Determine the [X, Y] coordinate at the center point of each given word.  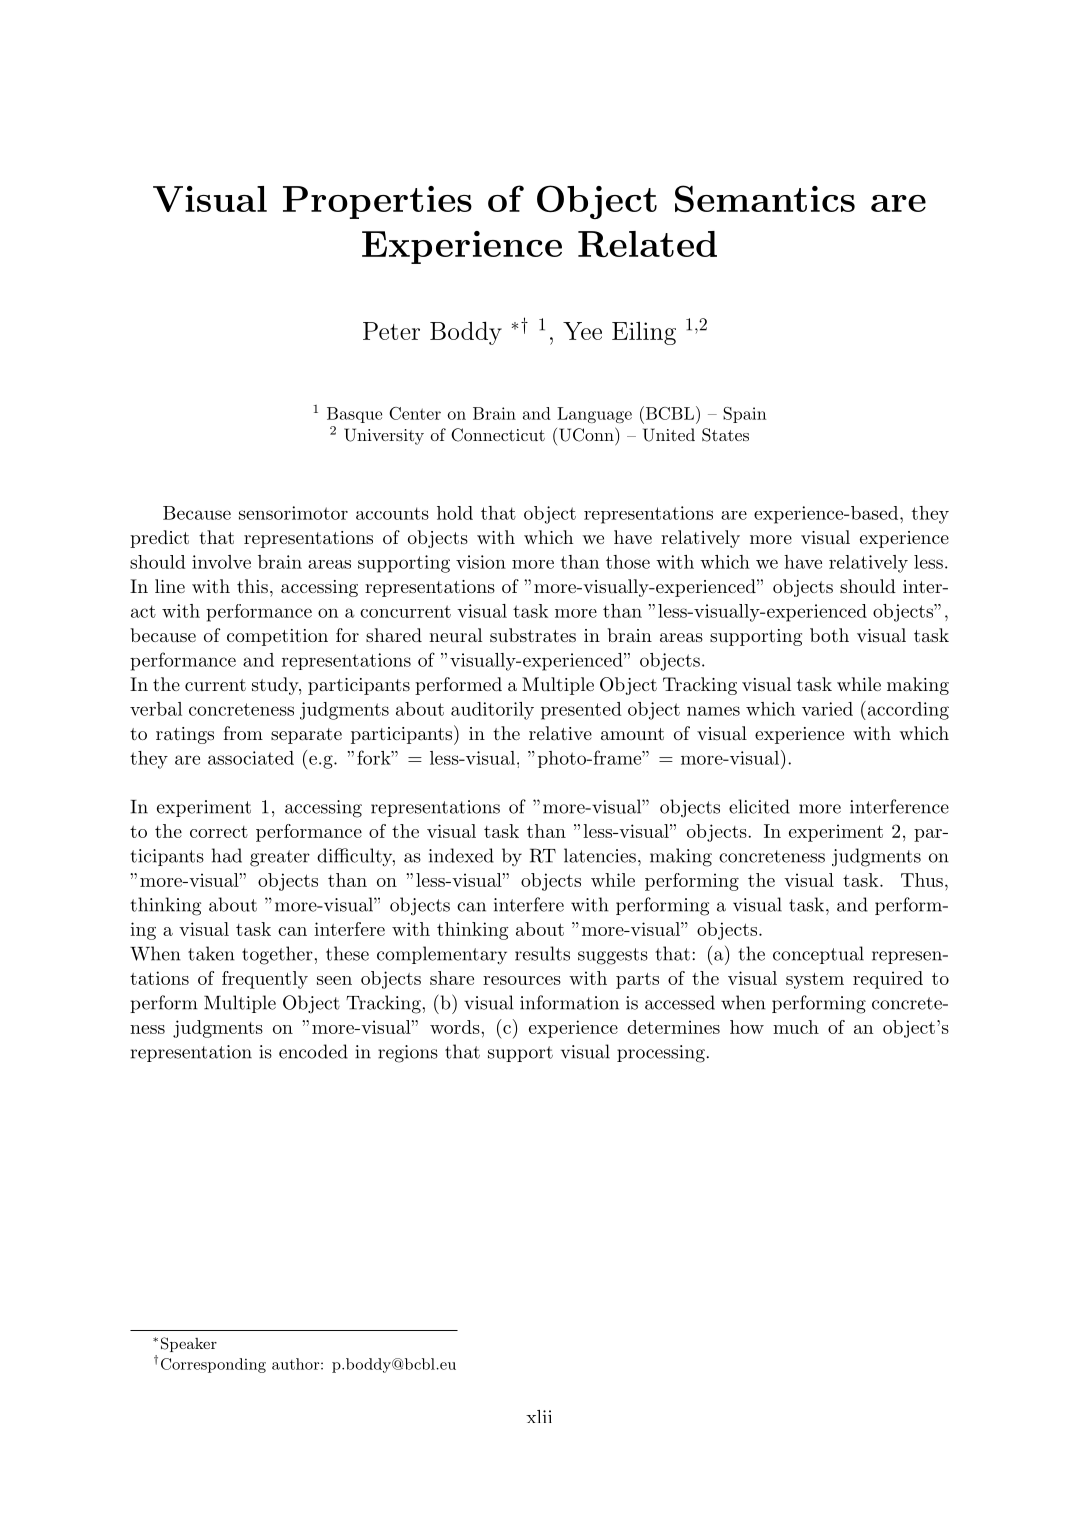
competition [277, 637]
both [829, 635]
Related [647, 244]
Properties [377, 202]
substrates [533, 635]
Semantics [765, 198]
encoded [313, 1051]
